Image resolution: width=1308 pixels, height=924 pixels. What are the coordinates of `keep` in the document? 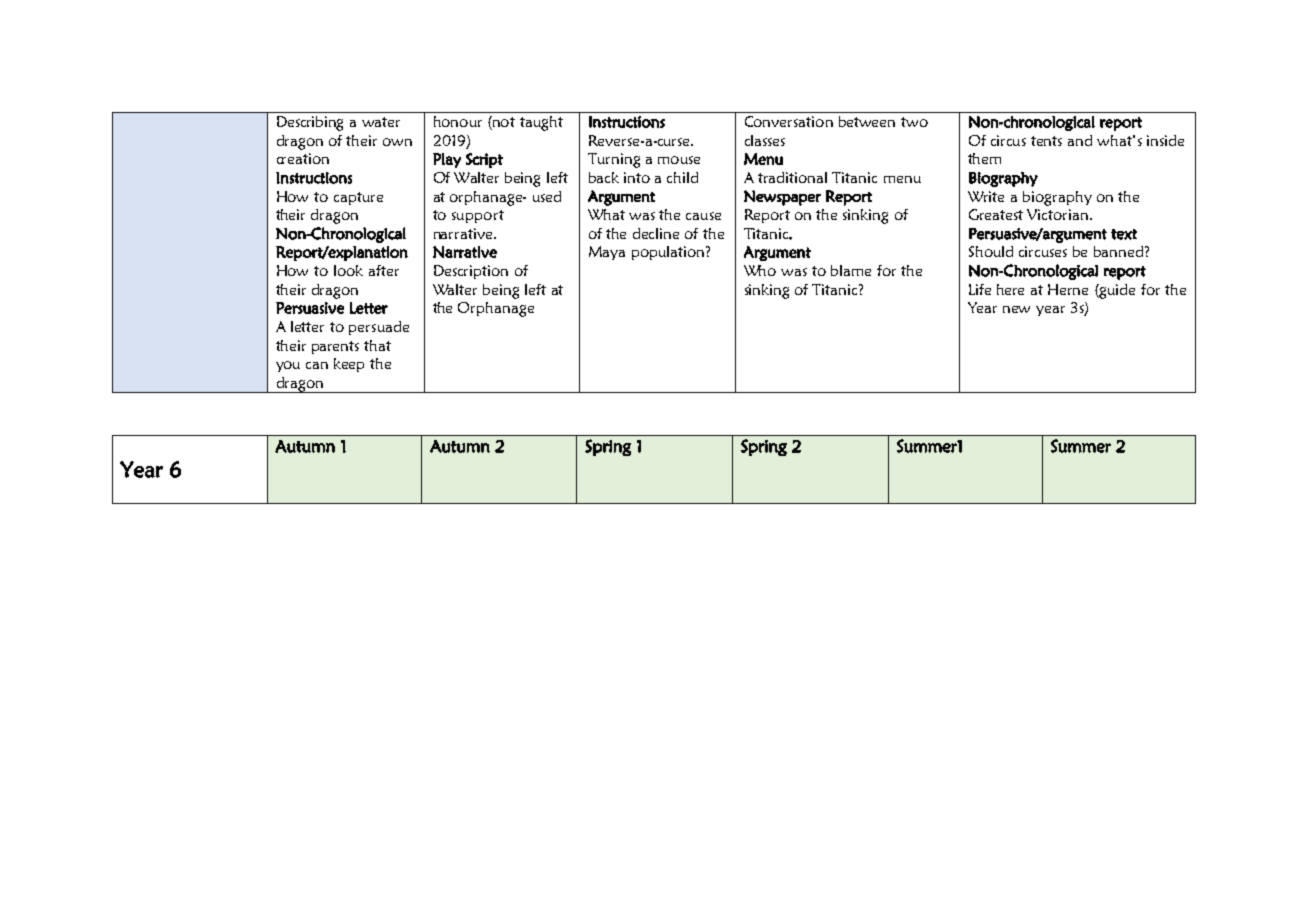 It's located at (349, 365).
